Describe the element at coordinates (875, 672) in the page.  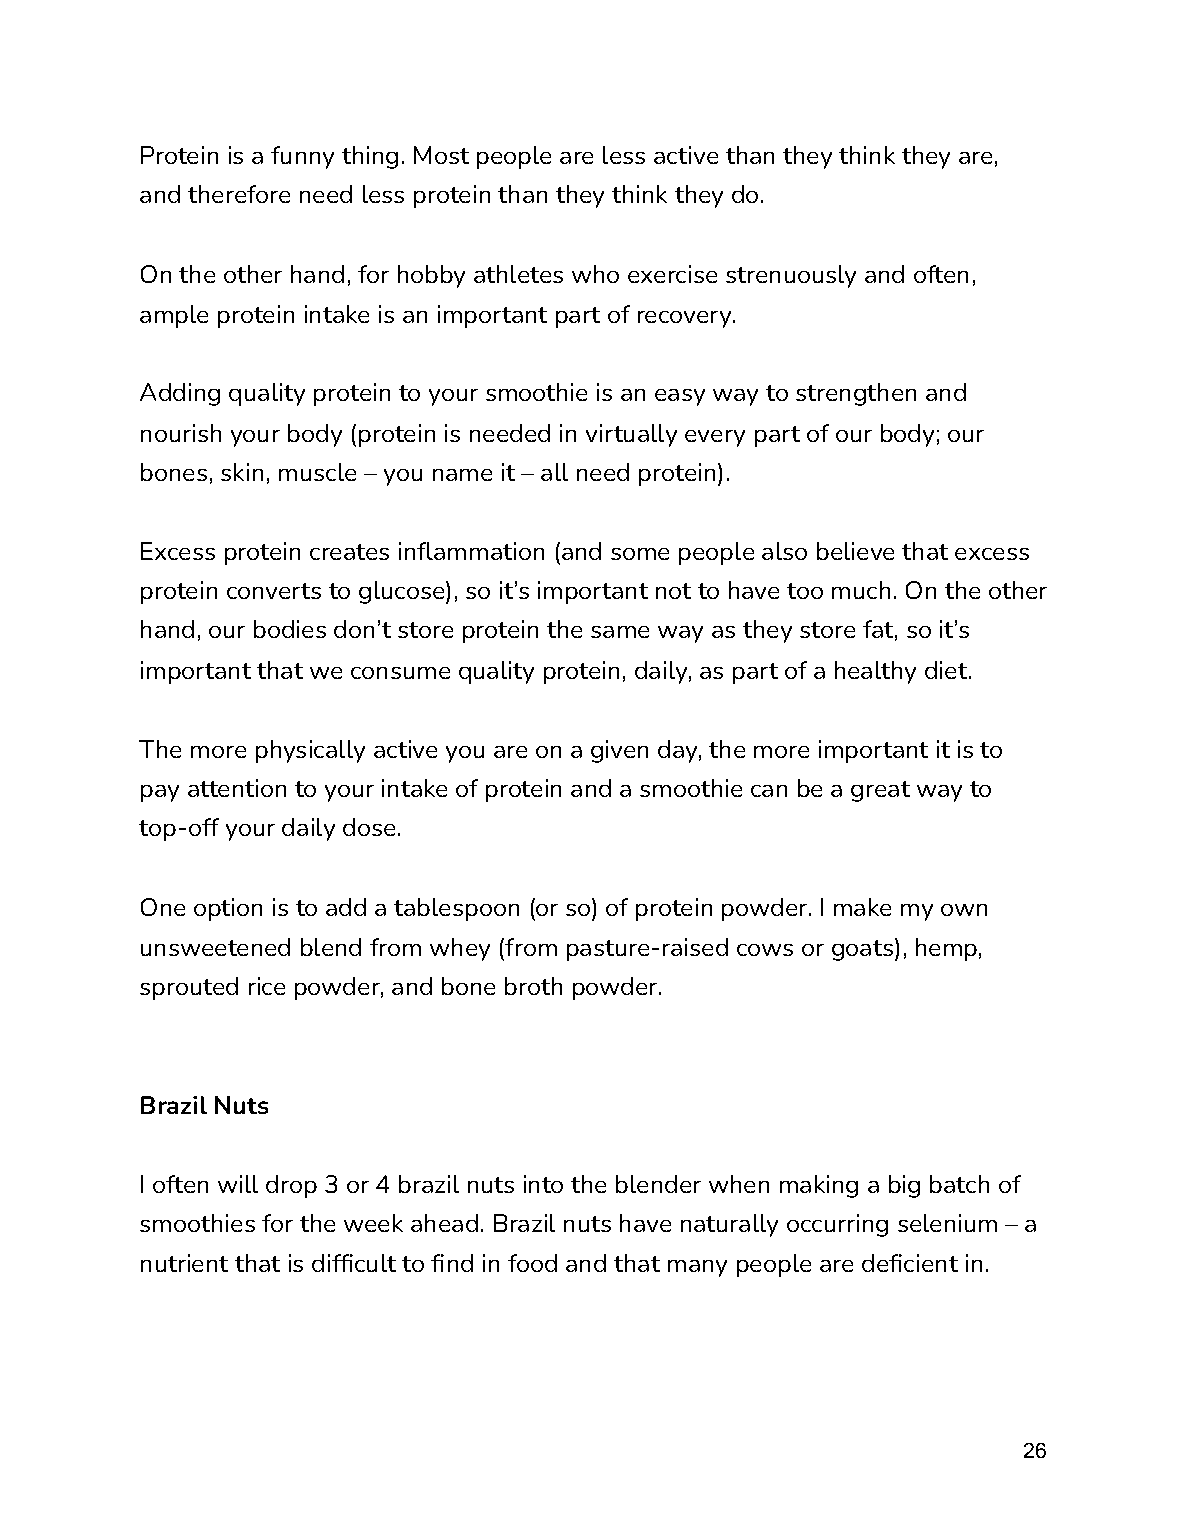
I see `healthy` at that location.
